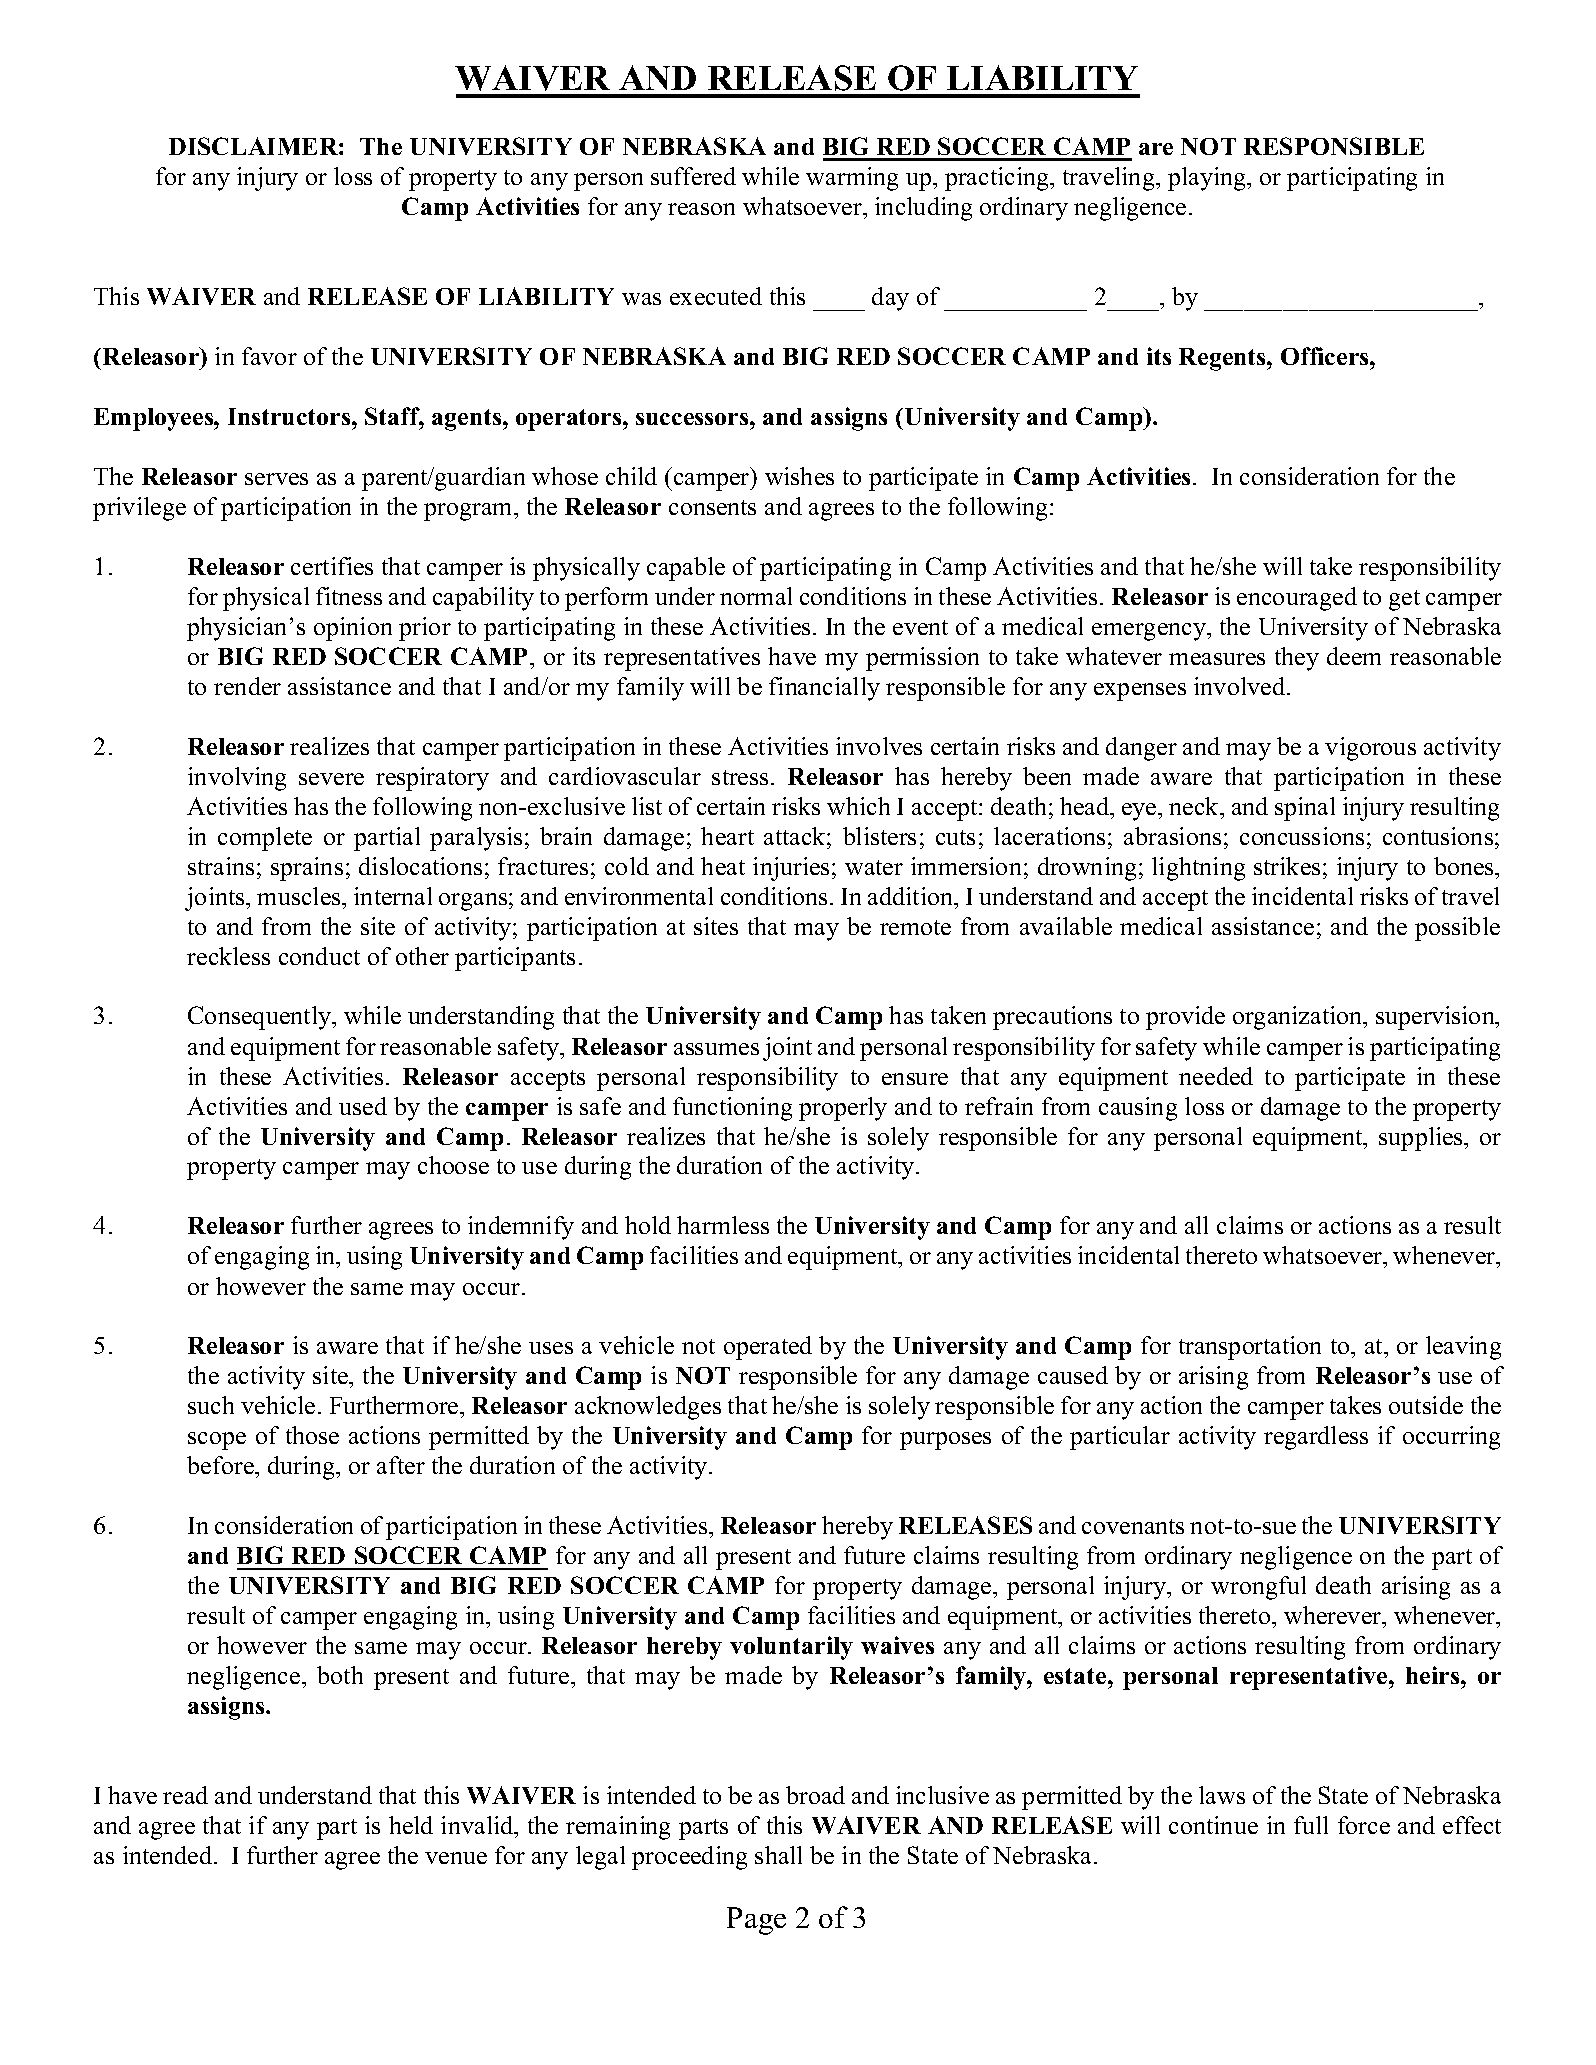  What do you see at coordinates (1305, 809) in the page?
I see `spinal` at bounding box center [1305, 809].
